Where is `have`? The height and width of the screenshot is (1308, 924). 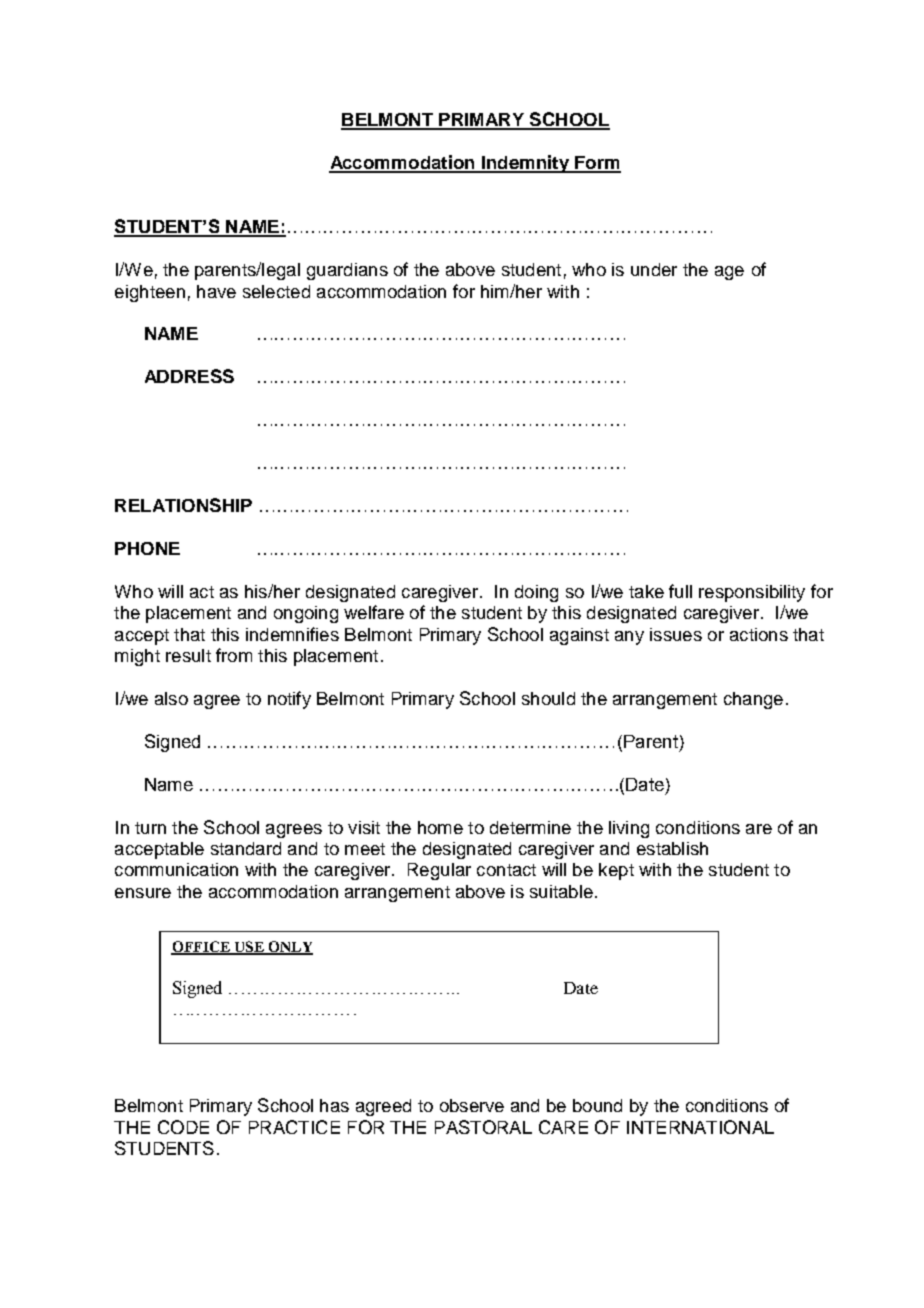
have is located at coordinates (216, 291).
